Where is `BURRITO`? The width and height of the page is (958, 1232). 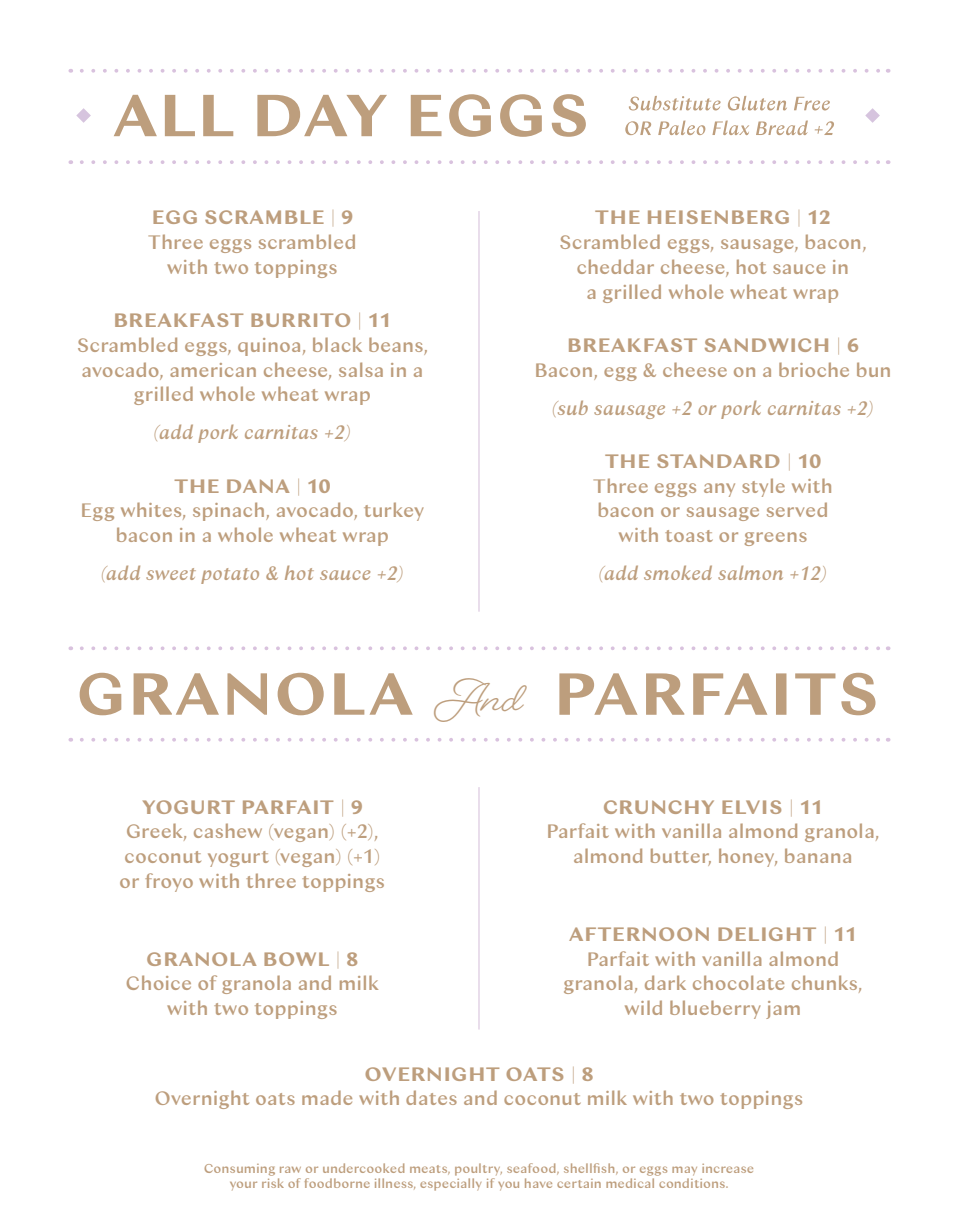
BURRITO is located at coordinates (300, 320).
